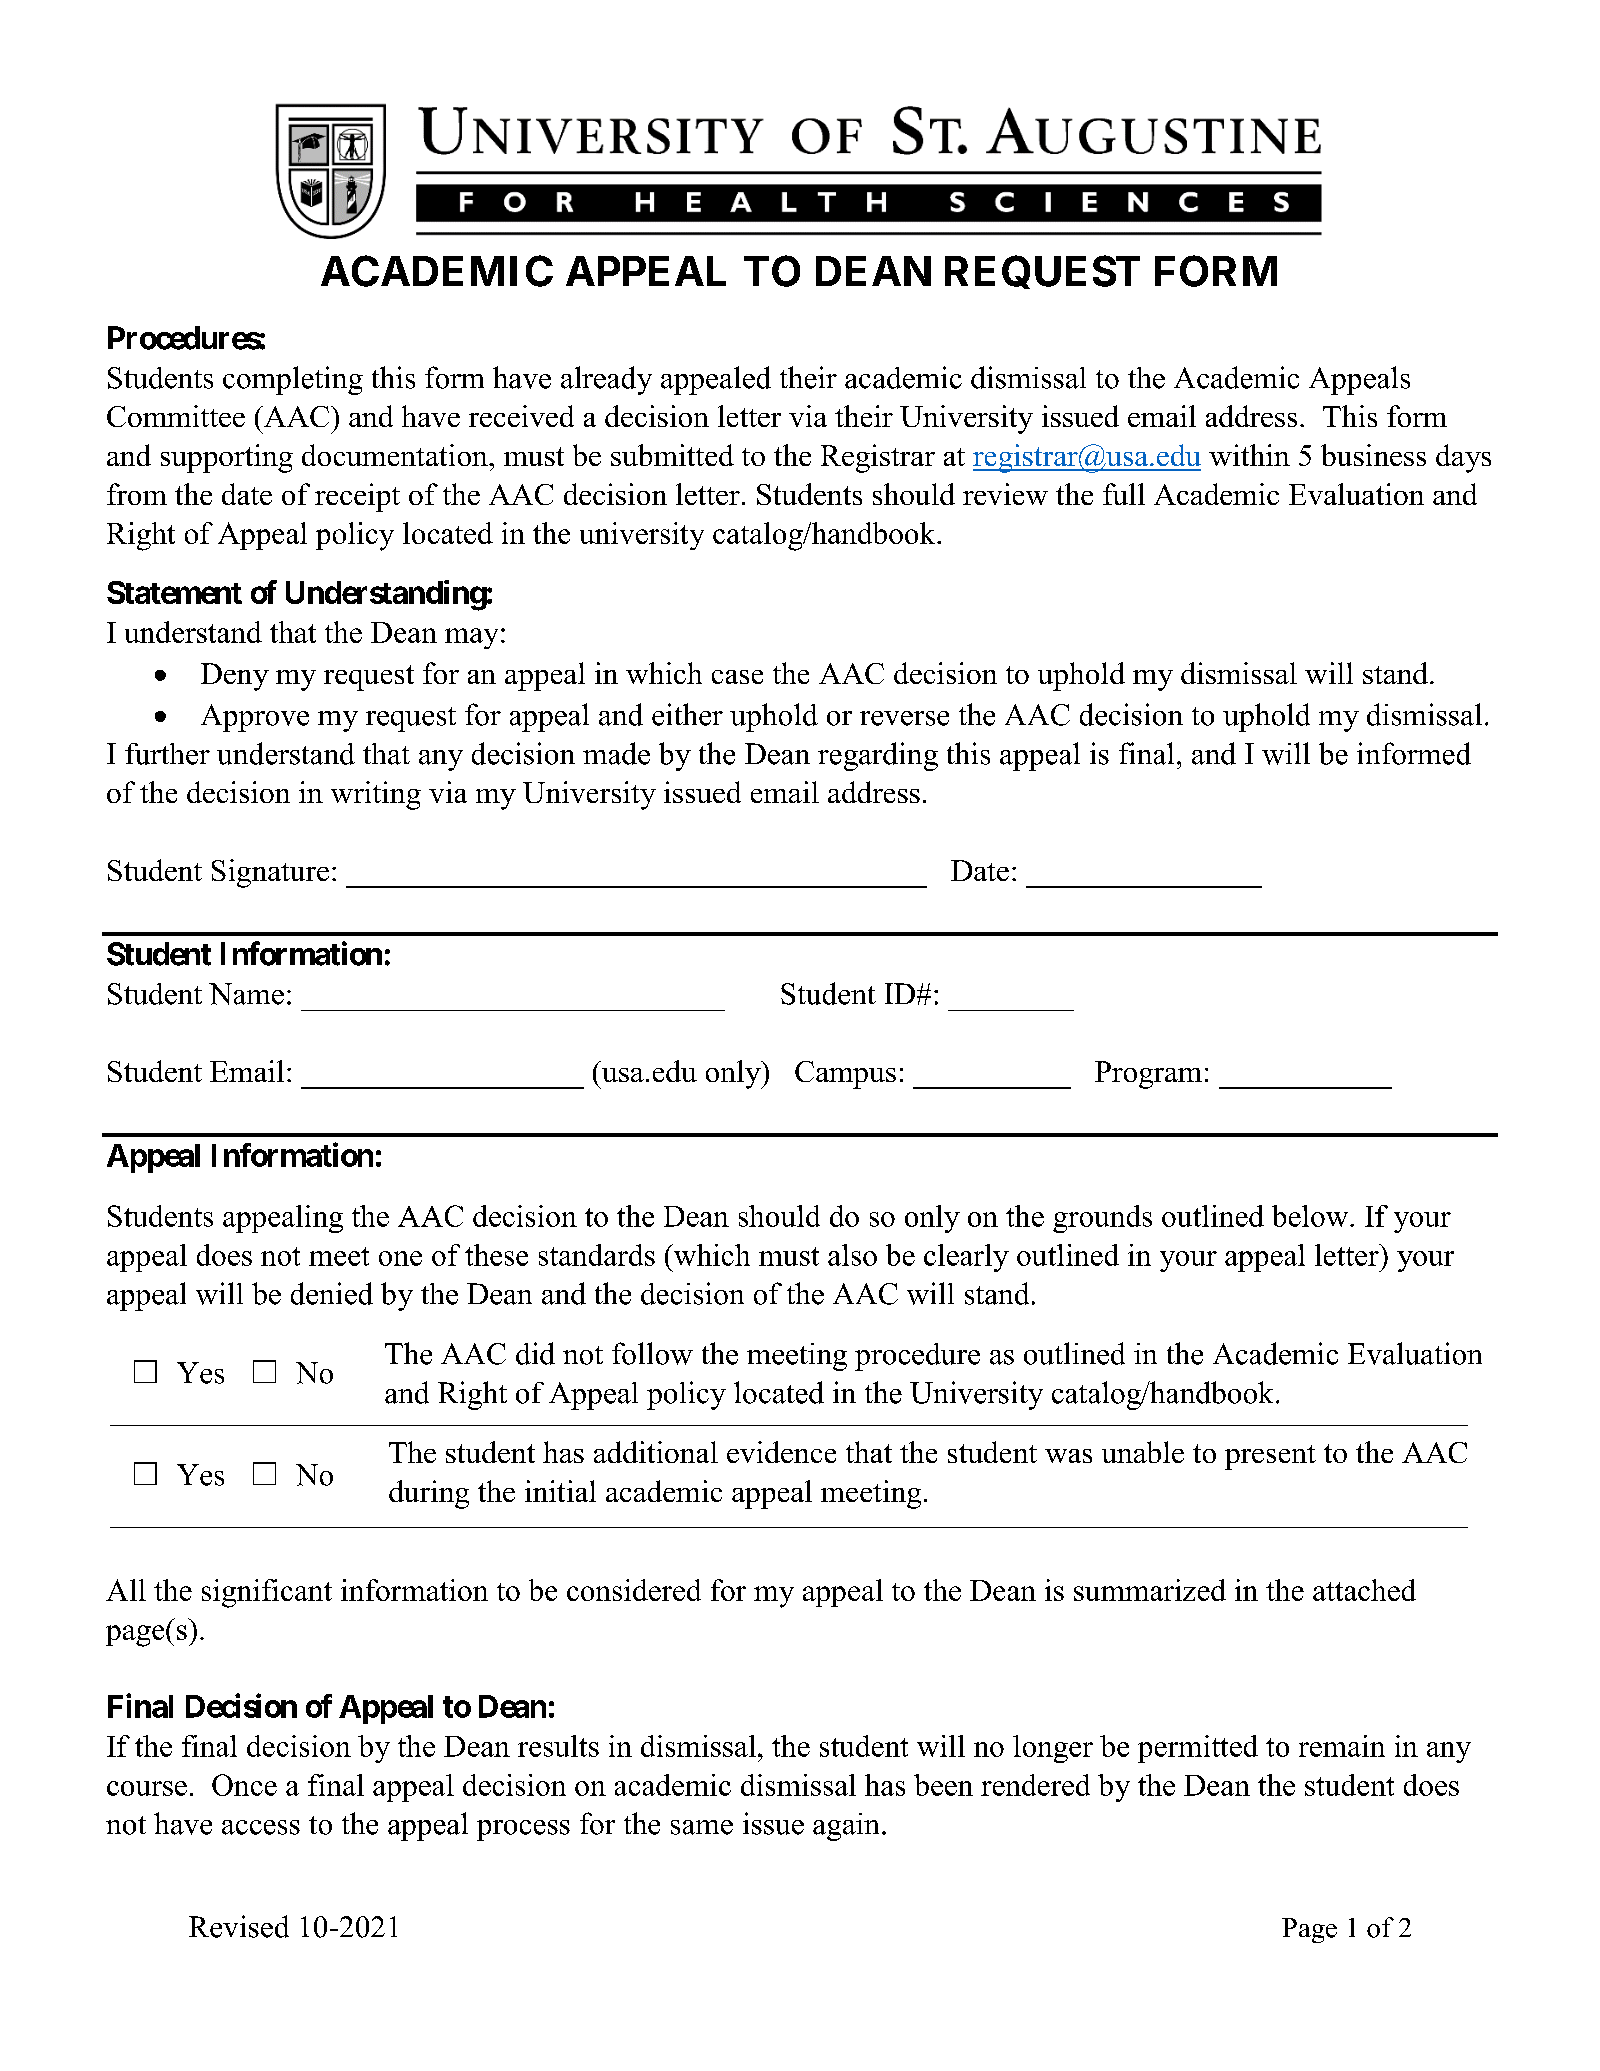 This screenshot has height=2071, width=1600. Describe the element at coordinates (672, 455) in the screenshot. I see `submitted` at that location.
